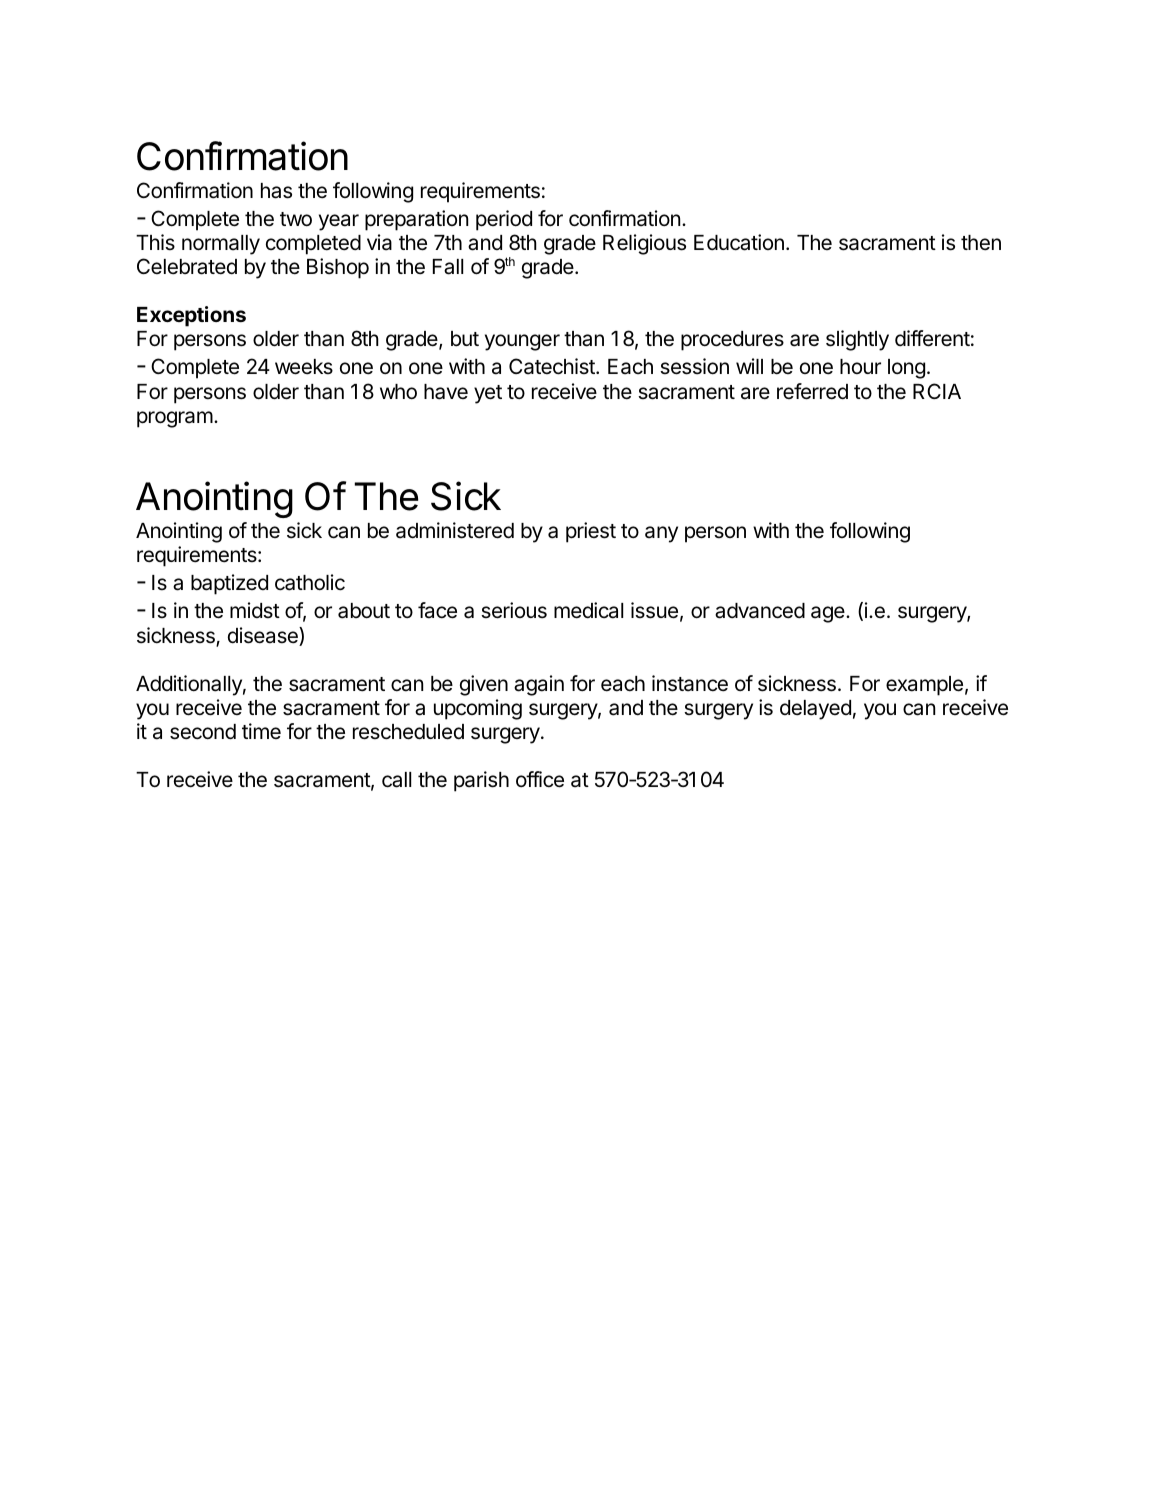  Describe the element at coordinates (261, 731) in the screenshot. I see `time` at that location.
